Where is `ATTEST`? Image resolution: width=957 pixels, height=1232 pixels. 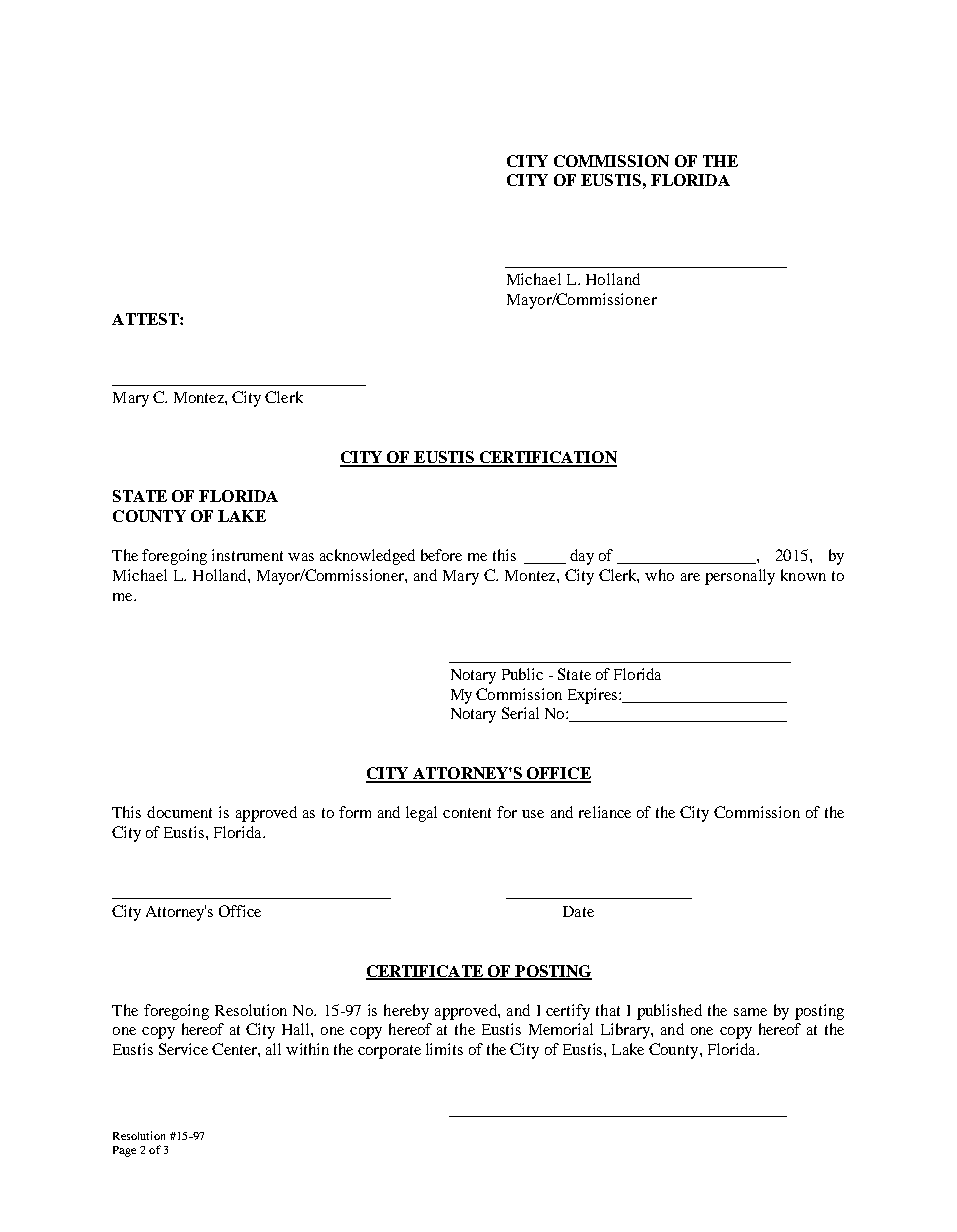
ATTEST is located at coordinates (146, 319).
